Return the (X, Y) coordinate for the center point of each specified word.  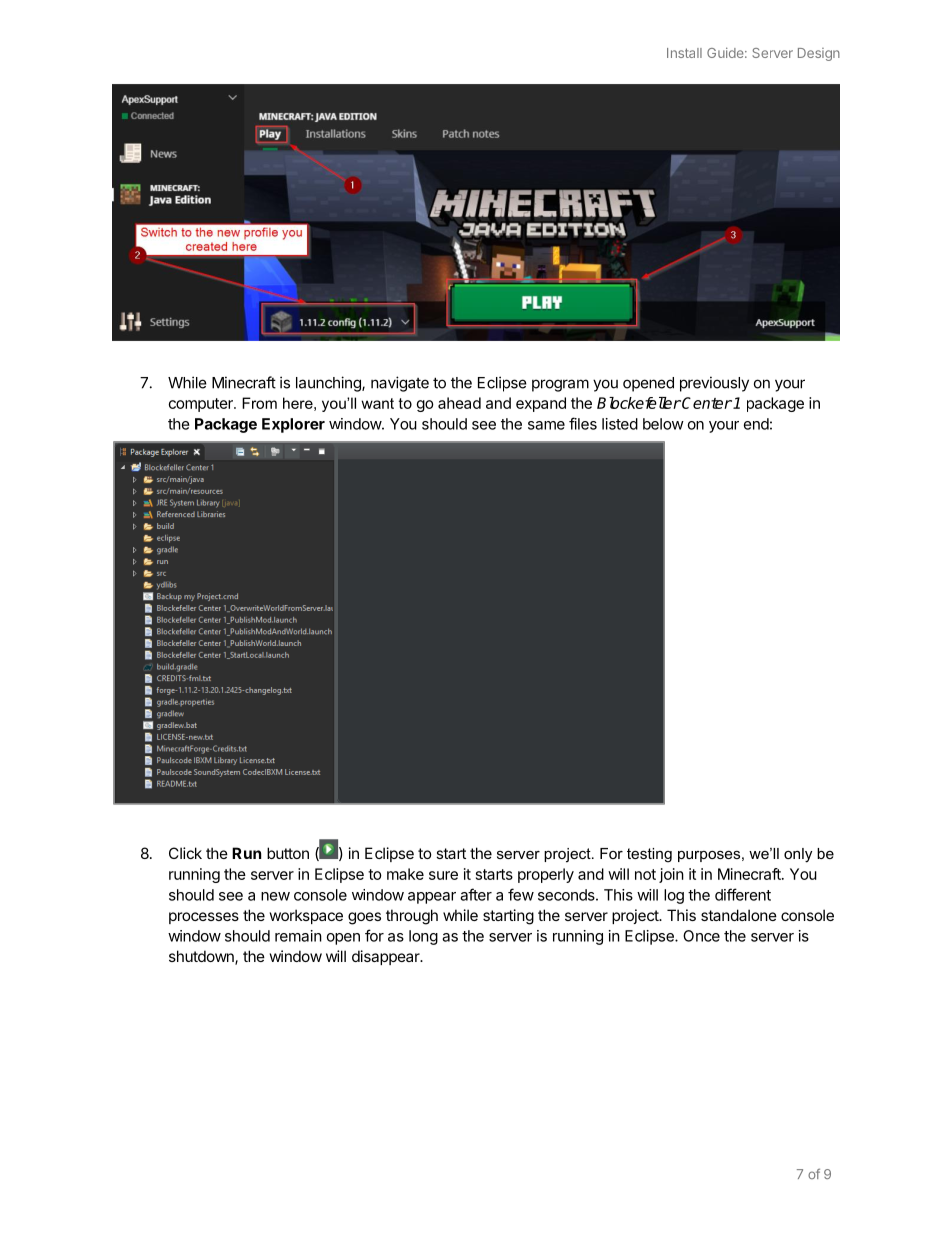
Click (185, 853)
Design (819, 54)
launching (329, 384)
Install (684, 53)
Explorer (293, 425)
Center (707, 403)
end (756, 424)
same (546, 425)
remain (298, 936)
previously (714, 384)
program (560, 385)
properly (546, 875)
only (798, 855)
